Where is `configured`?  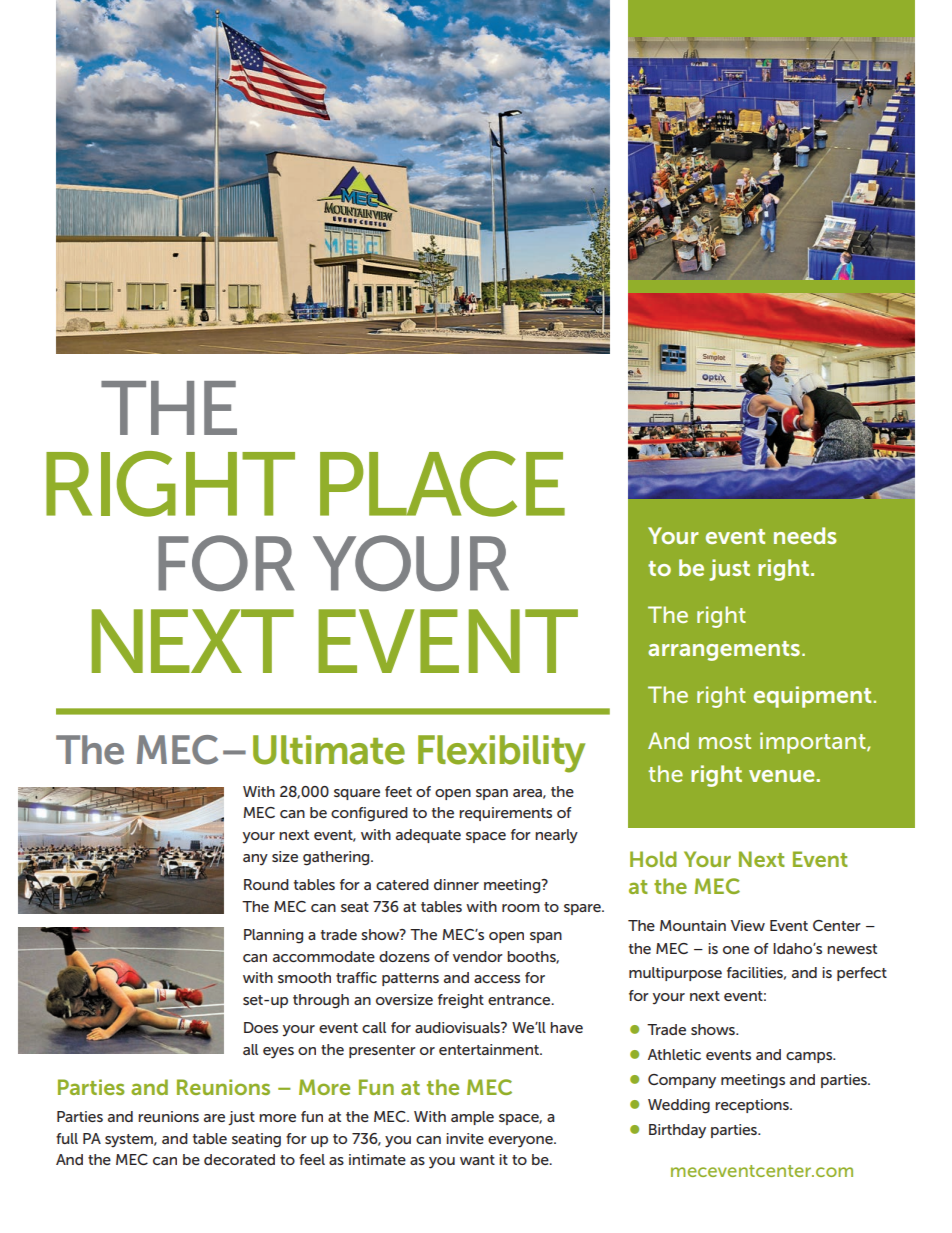
configured is located at coordinates (369, 814).
